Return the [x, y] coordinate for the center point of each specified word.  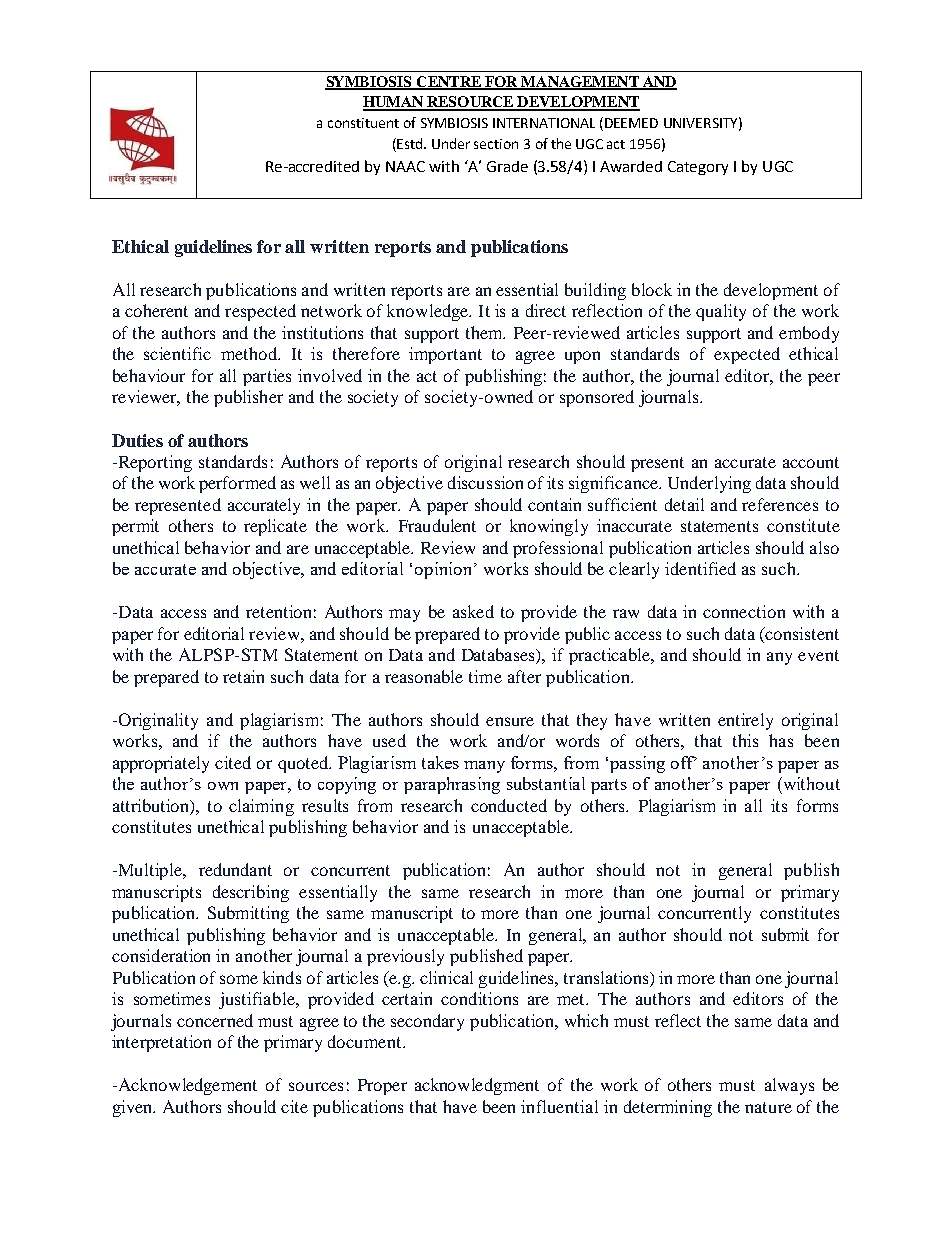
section [496, 144]
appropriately [161, 764]
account [811, 462]
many [484, 767]
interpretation [161, 1043]
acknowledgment [477, 1086]
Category [698, 168]
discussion [485, 482]
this [745, 740]
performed [237, 484]
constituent [363, 123]
